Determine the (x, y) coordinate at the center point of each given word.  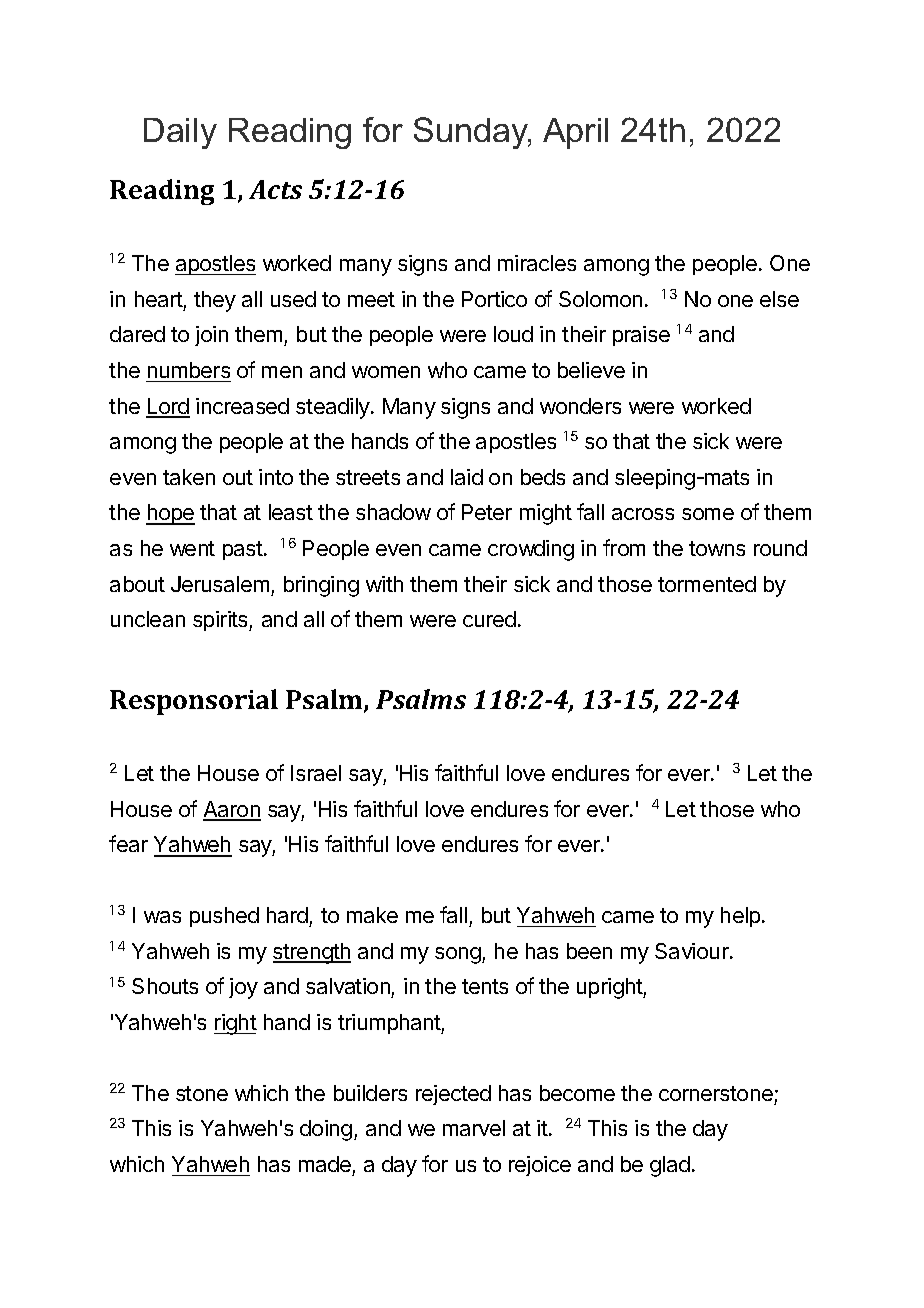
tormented (707, 584)
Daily (180, 133)
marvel (474, 1128)
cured (489, 619)
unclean (148, 619)
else (779, 299)
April (575, 133)
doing (326, 1130)
